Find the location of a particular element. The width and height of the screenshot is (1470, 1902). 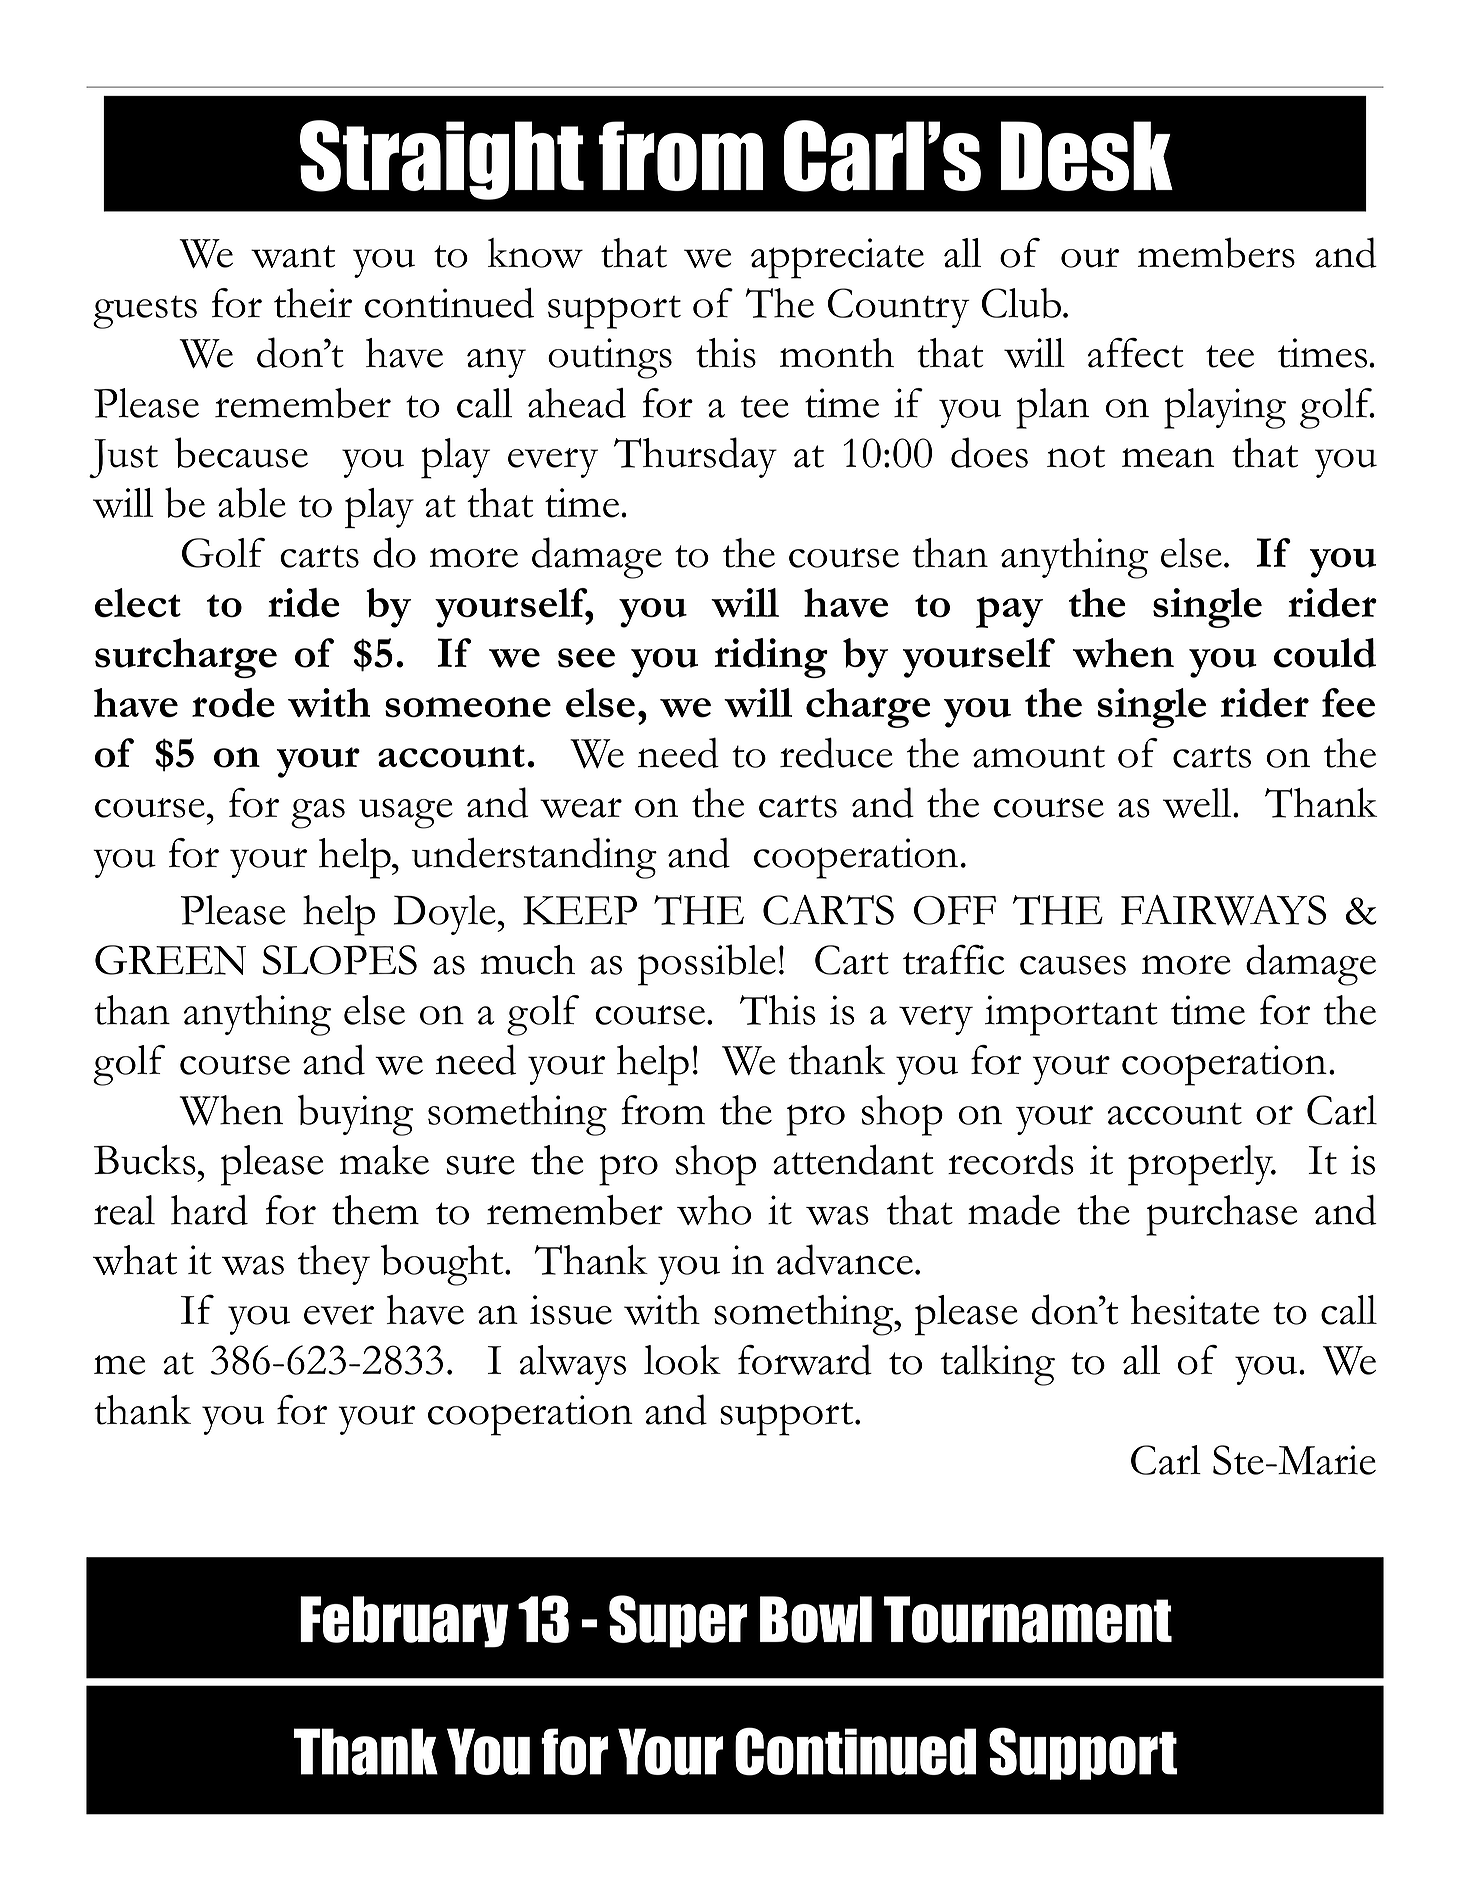

mean is located at coordinates (1168, 458).
